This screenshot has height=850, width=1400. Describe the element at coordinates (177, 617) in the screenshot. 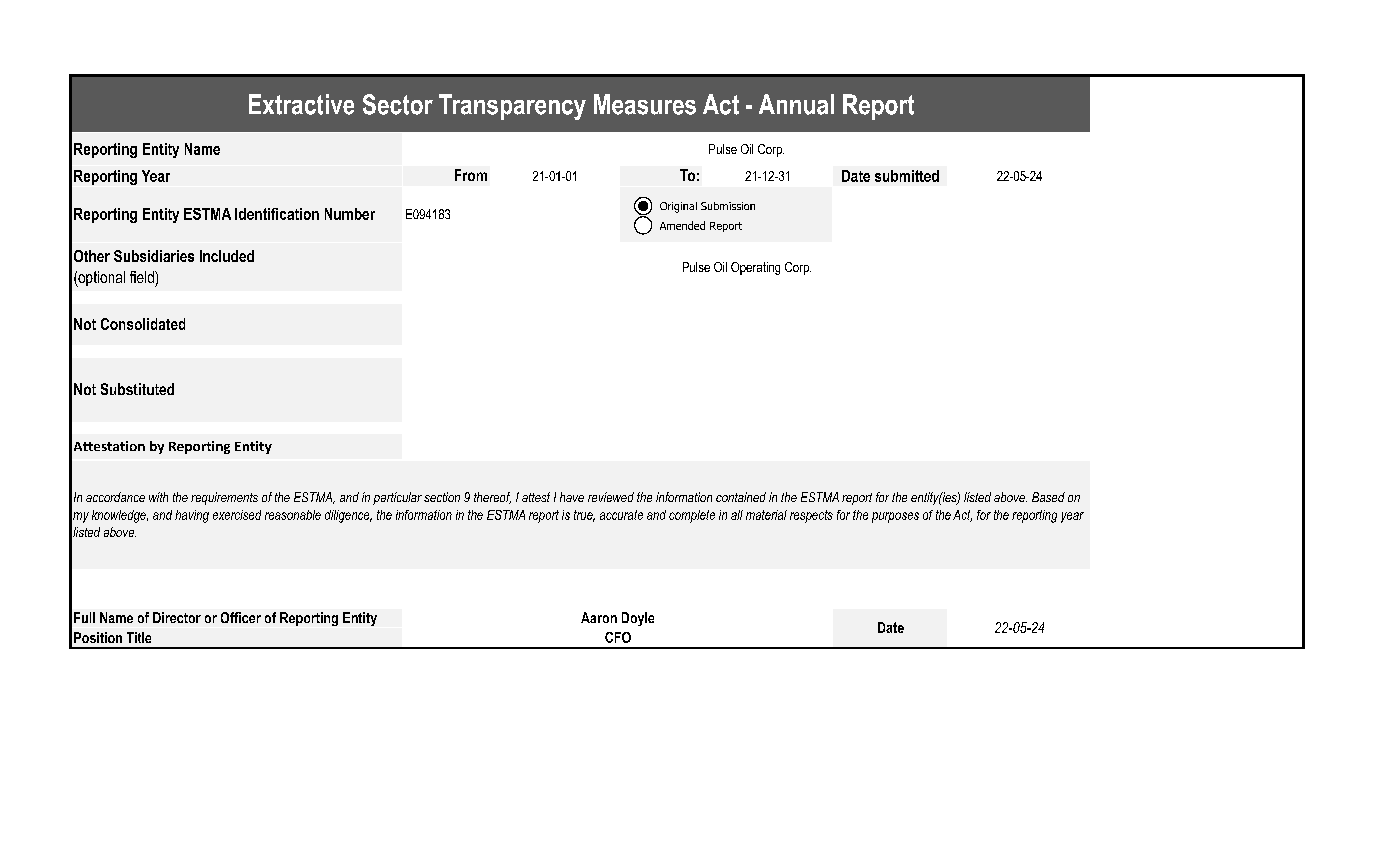

I see `Director` at that location.
